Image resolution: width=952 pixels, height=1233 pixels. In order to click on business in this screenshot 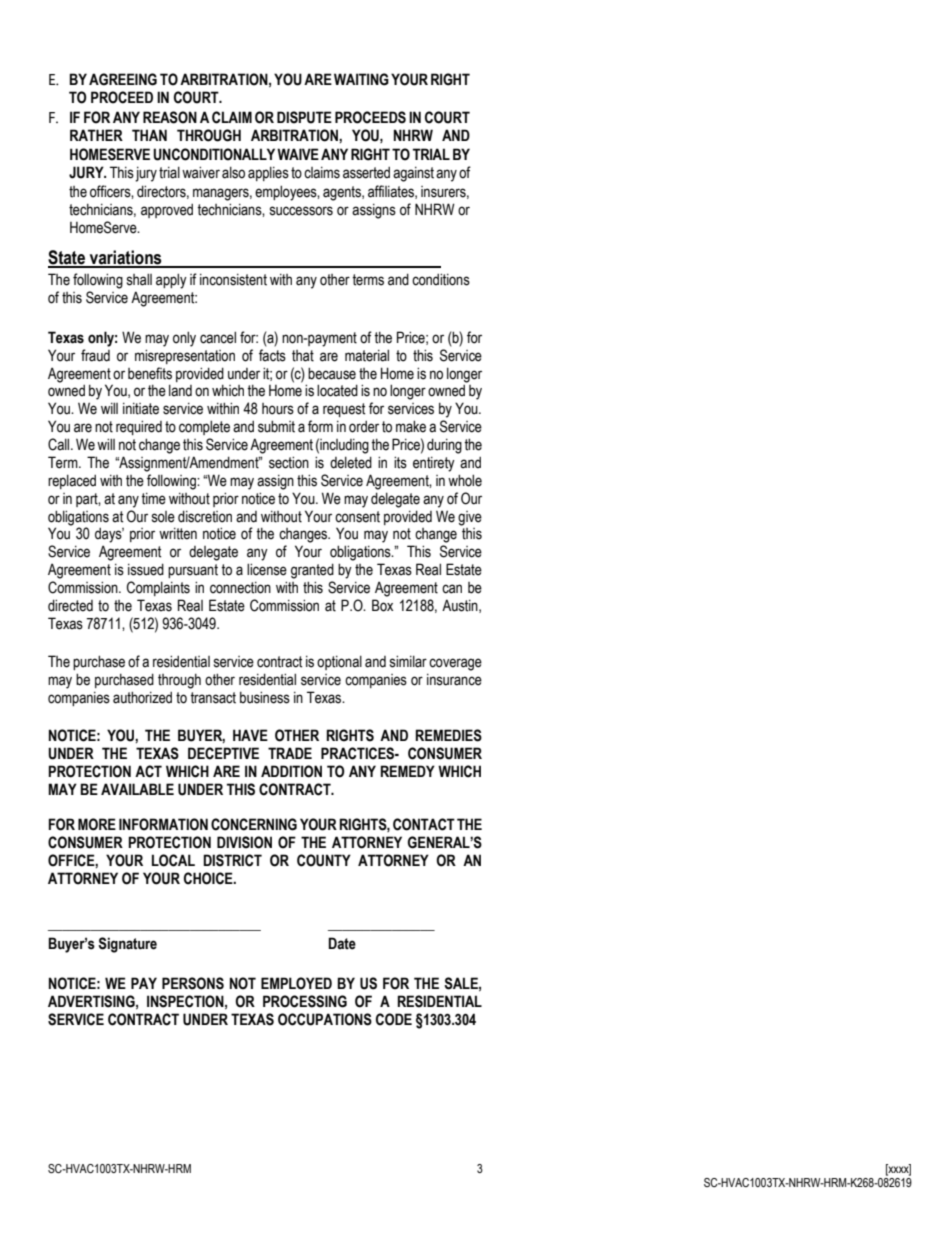, I will do `click(265, 697)`.
